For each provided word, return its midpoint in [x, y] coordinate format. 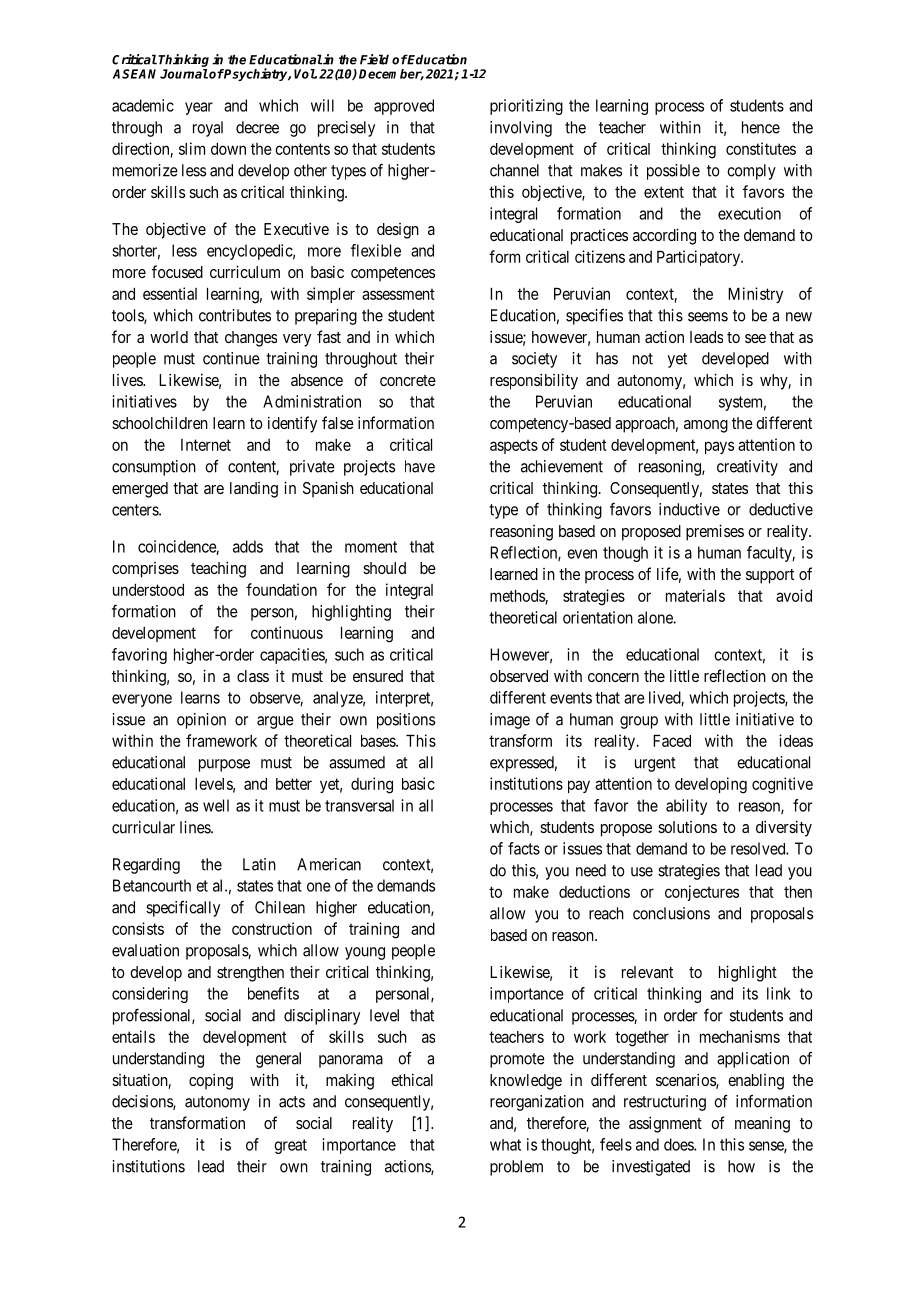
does [679, 1144]
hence [761, 127]
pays [719, 447]
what [505, 1145]
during [372, 785]
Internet [206, 445]
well [216, 805]
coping [211, 1081]
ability [686, 807]
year [199, 108]
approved [404, 107]
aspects [514, 446]
